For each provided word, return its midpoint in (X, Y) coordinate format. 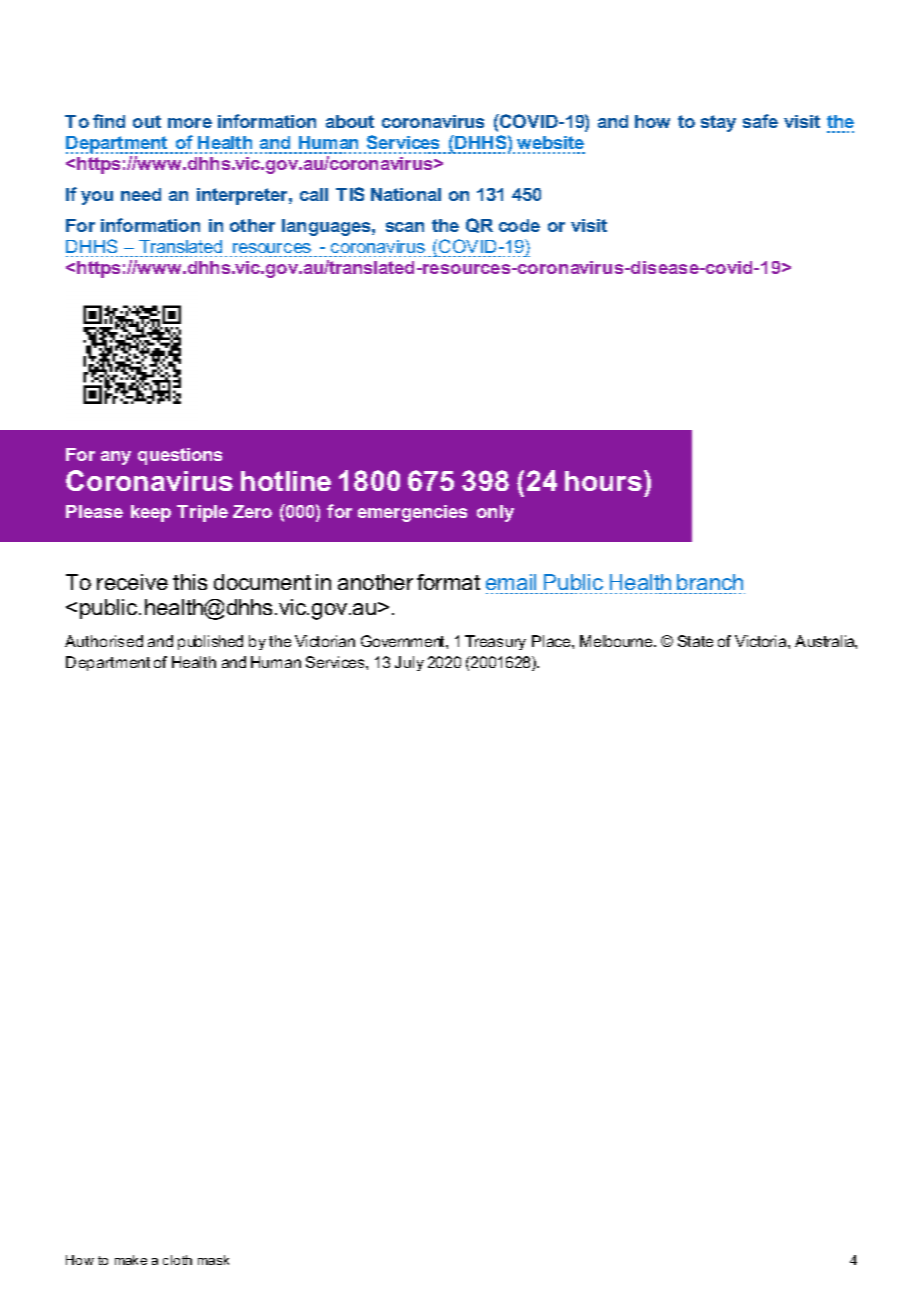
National (406, 194)
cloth (177, 1260)
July (409, 663)
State (695, 641)
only (495, 513)
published (210, 642)
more (190, 123)
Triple (202, 513)
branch (710, 582)
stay (718, 123)
